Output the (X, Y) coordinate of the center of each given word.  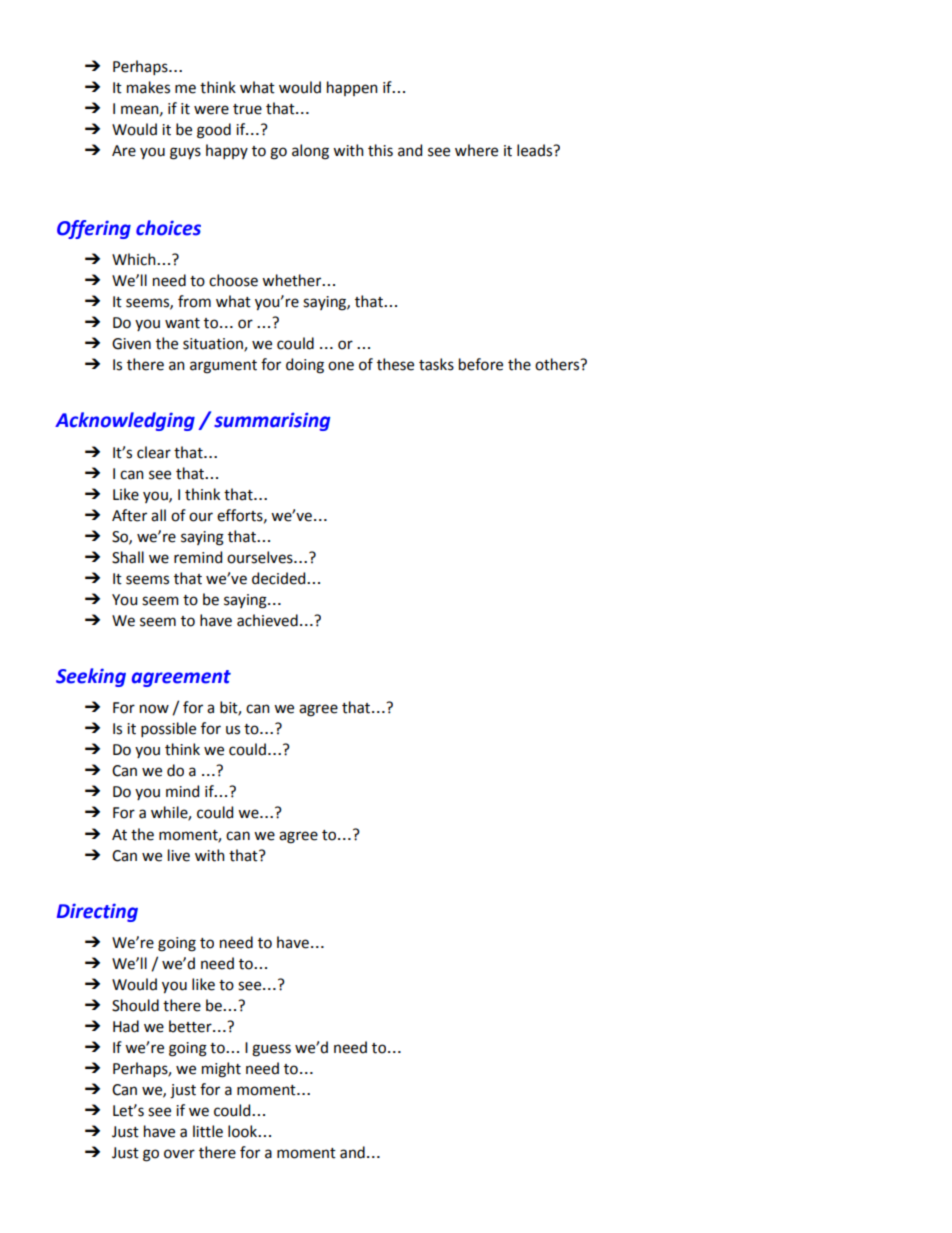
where (476, 150)
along (310, 152)
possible (168, 729)
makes (148, 87)
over (179, 1154)
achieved (267, 620)
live (179, 855)
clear (154, 452)
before (481, 364)
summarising (272, 422)
